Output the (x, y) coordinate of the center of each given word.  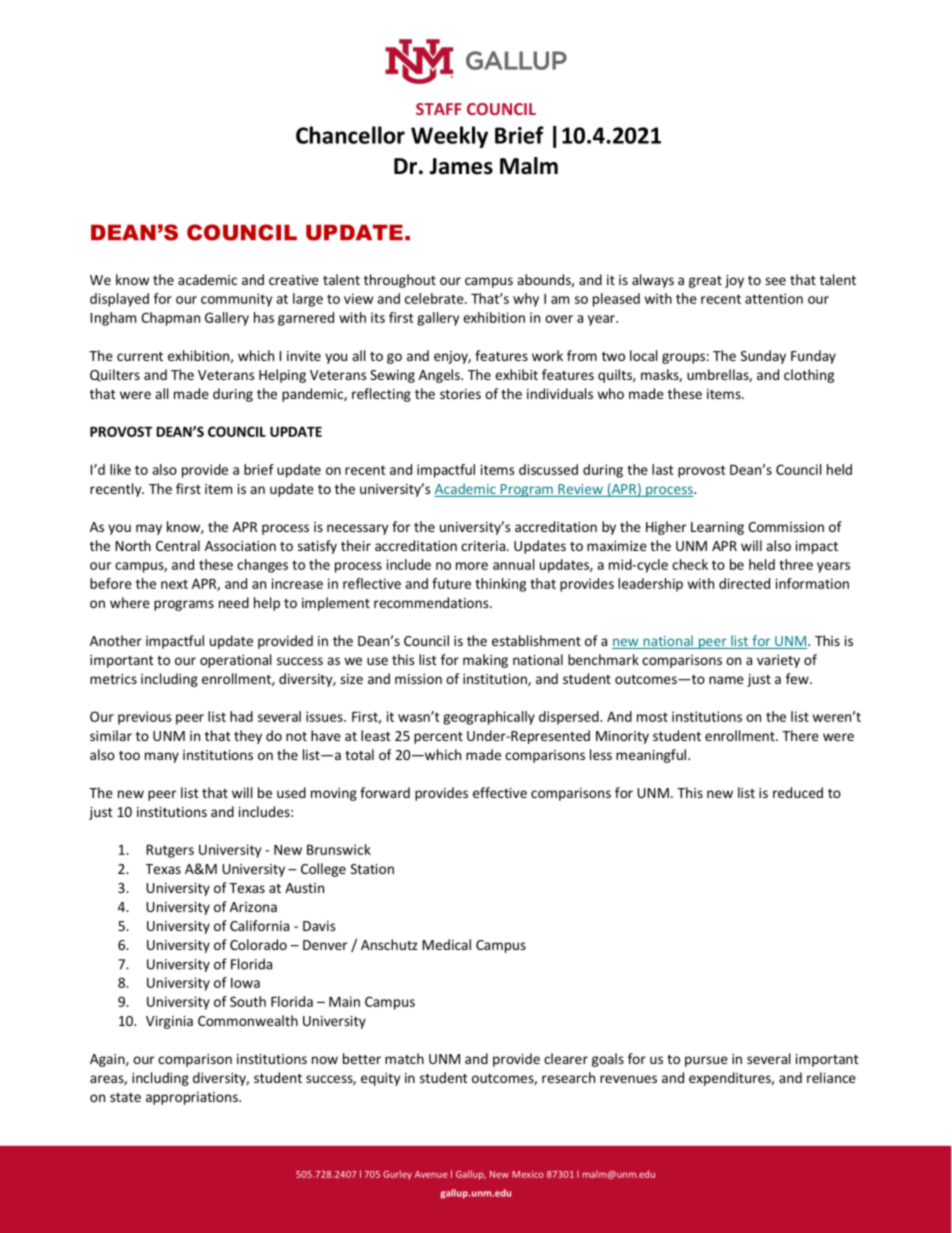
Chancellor (350, 135)
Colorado (258, 944)
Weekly (449, 137)
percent (438, 738)
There (800, 735)
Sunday (763, 357)
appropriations (193, 1098)
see (775, 281)
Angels (440, 376)
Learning (717, 528)
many (162, 757)
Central (178, 545)
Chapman (170, 319)
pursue (706, 1061)
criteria (484, 546)
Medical (447, 944)
